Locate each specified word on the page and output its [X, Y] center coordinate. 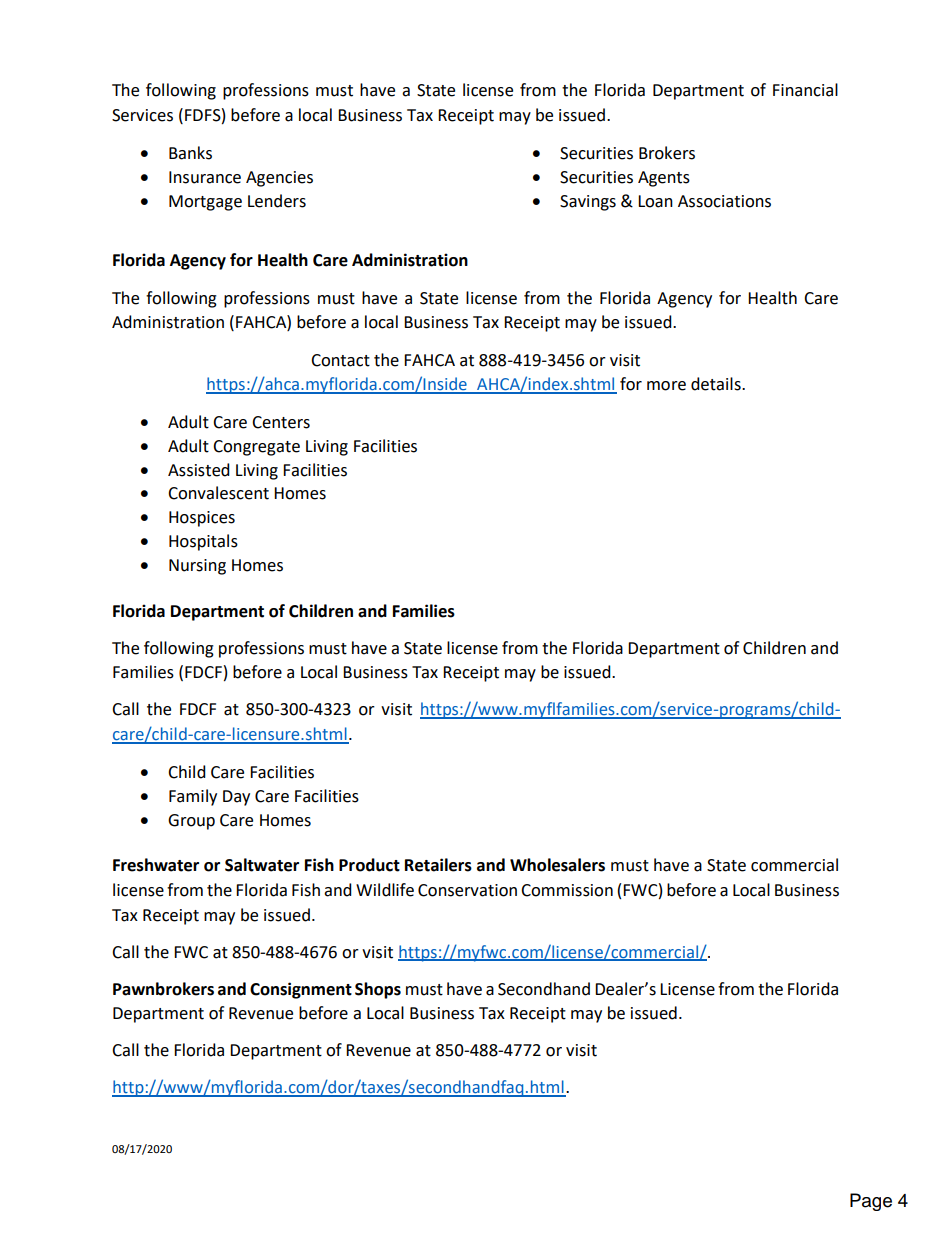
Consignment [301, 990]
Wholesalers [557, 865]
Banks [190, 153]
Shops [378, 990]
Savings [588, 203]
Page [871, 1202]
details [717, 384]
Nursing [197, 567]
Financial [805, 90]
